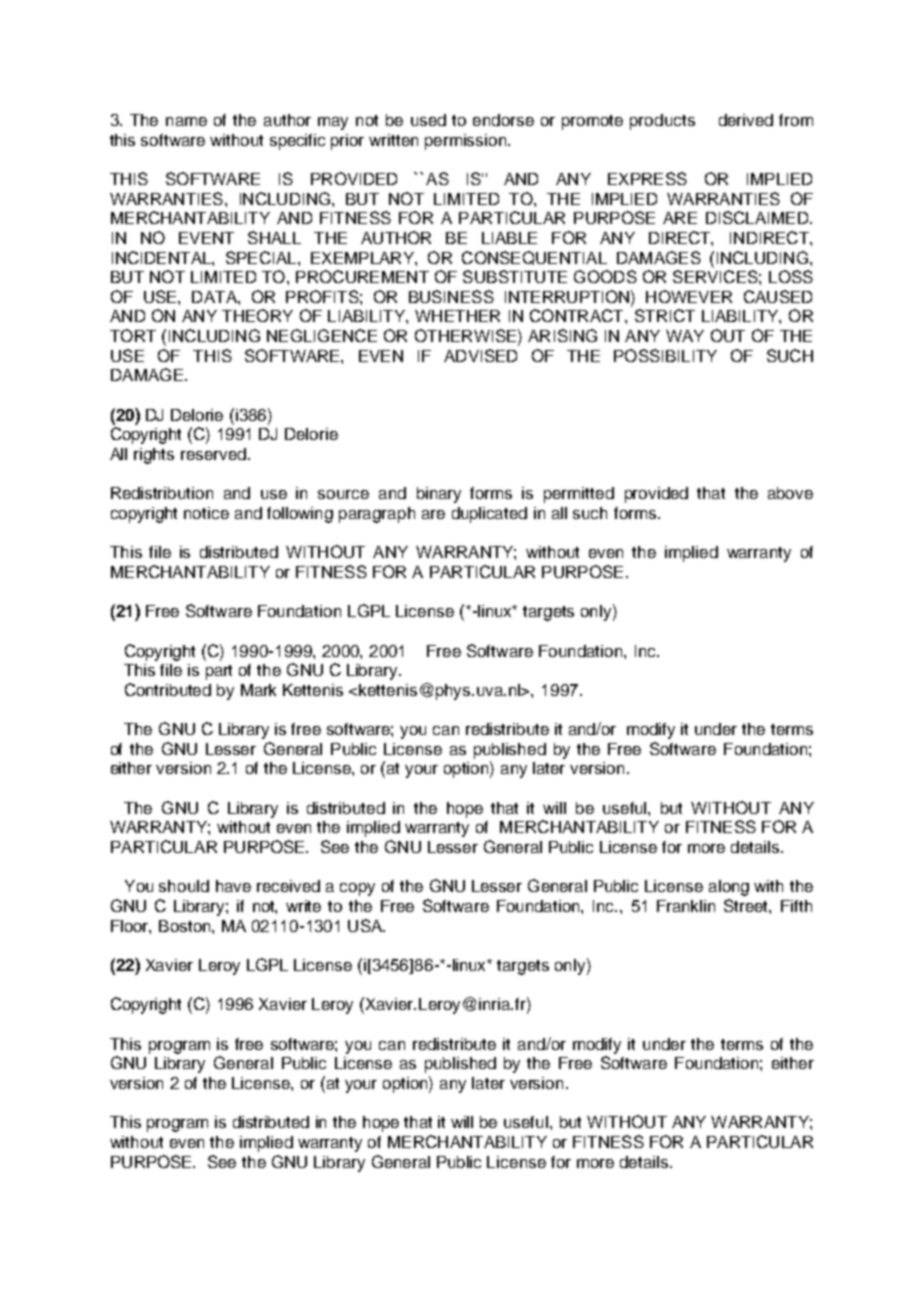  Describe the element at coordinates (213, 454) in the page. I see `reserved` at that location.
